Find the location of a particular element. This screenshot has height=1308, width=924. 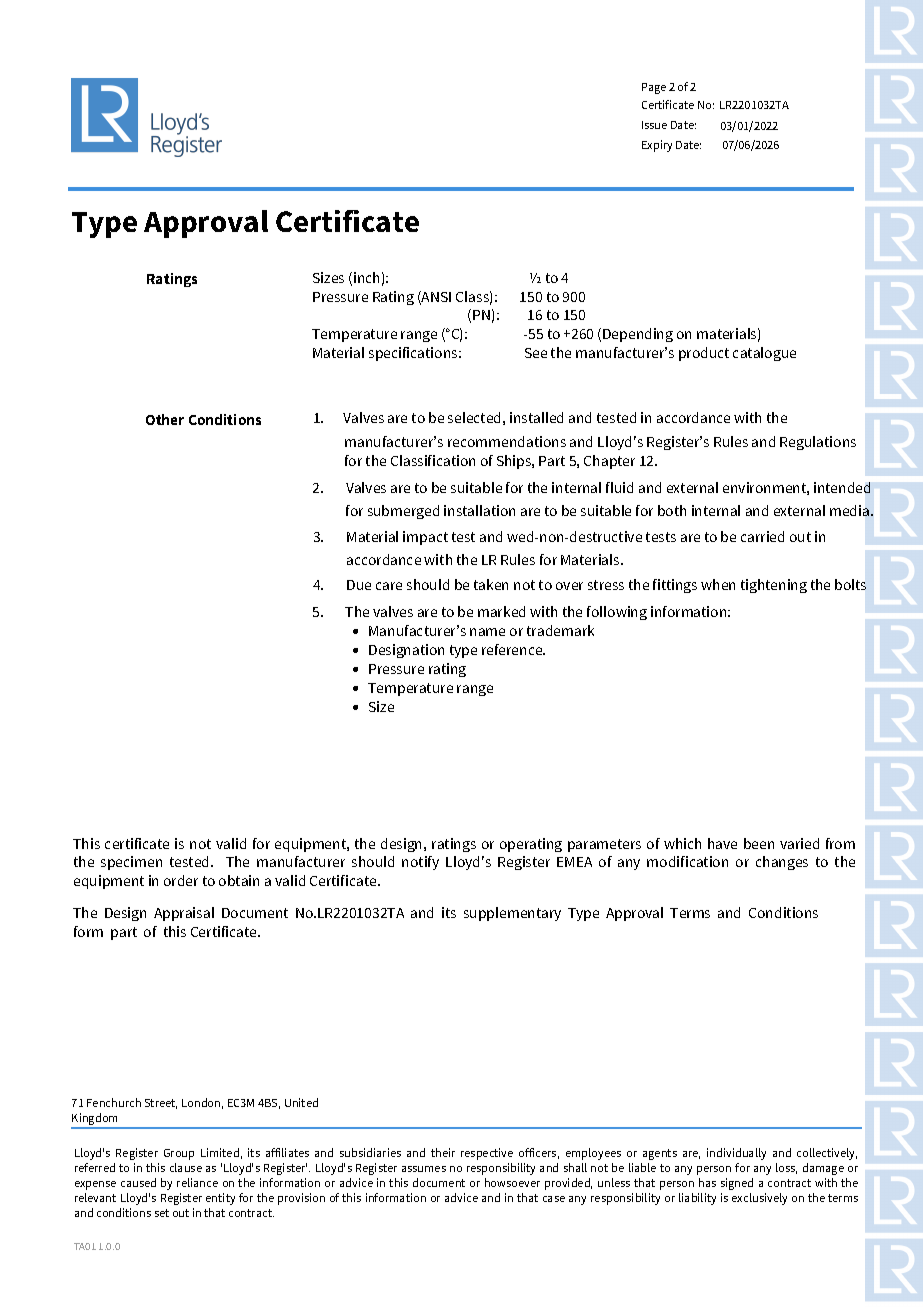

Other is located at coordinates (165, 419).
